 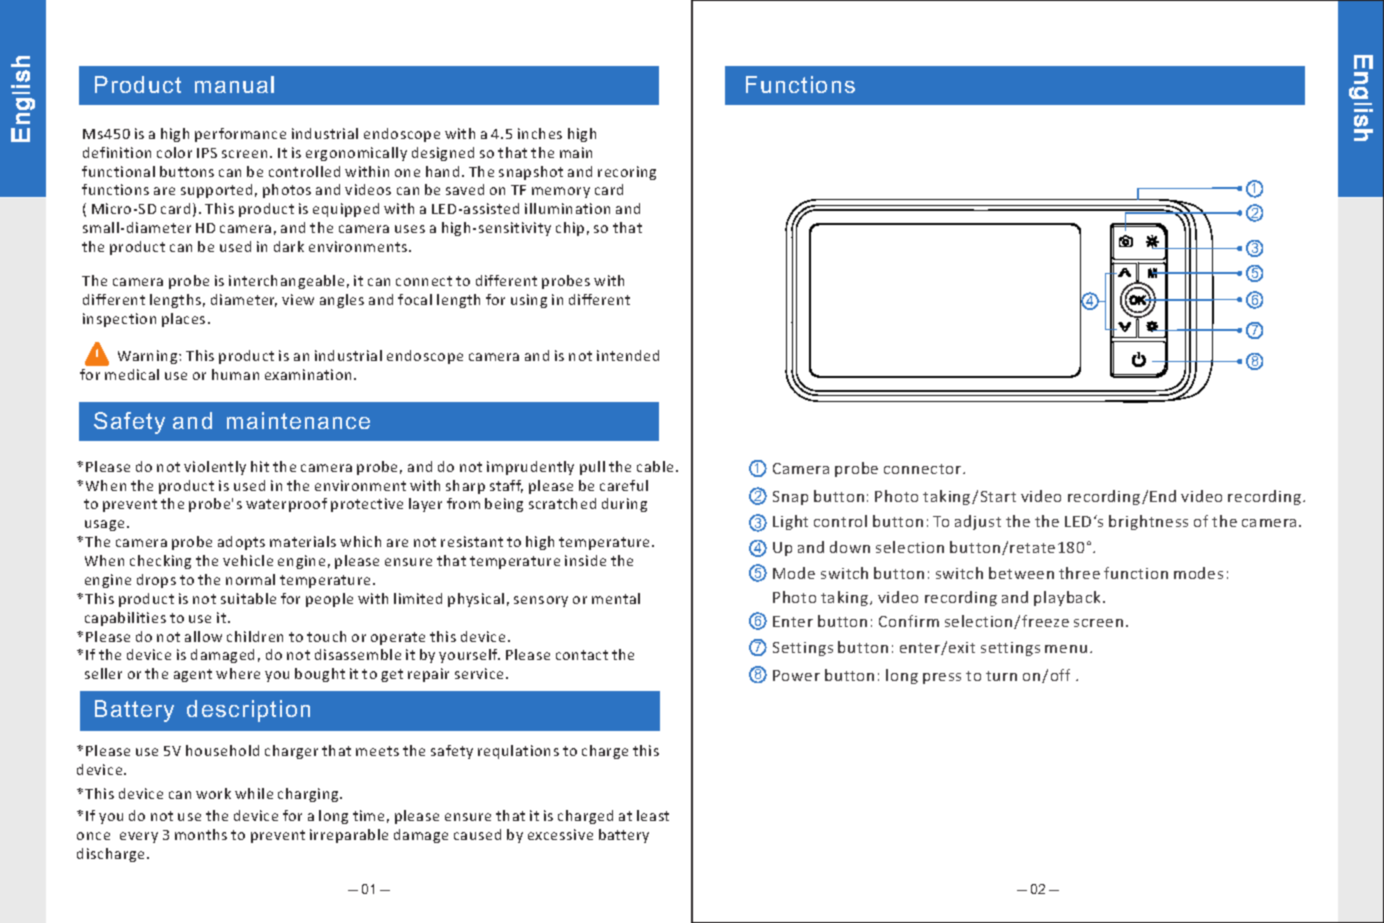 I want to click on mental, so click(x=616, y=598).
